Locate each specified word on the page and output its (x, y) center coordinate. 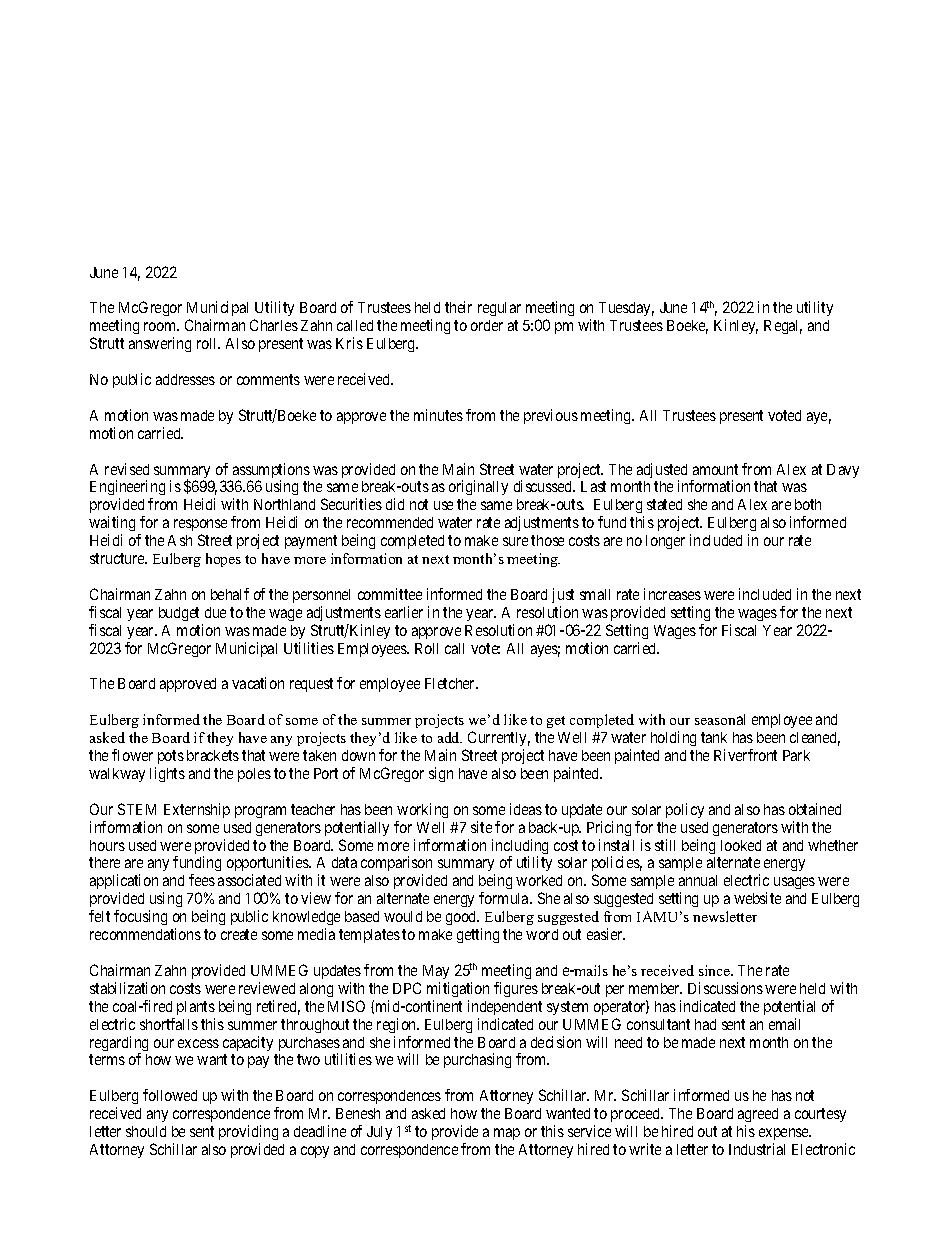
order (487, 325)
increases (672, 594)
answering (160, 344)
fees (202, 880)
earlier (404, 612)
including (520, 848)
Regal (783, 327)
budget (179, 614)
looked (741, 845)
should (146, 1131)
